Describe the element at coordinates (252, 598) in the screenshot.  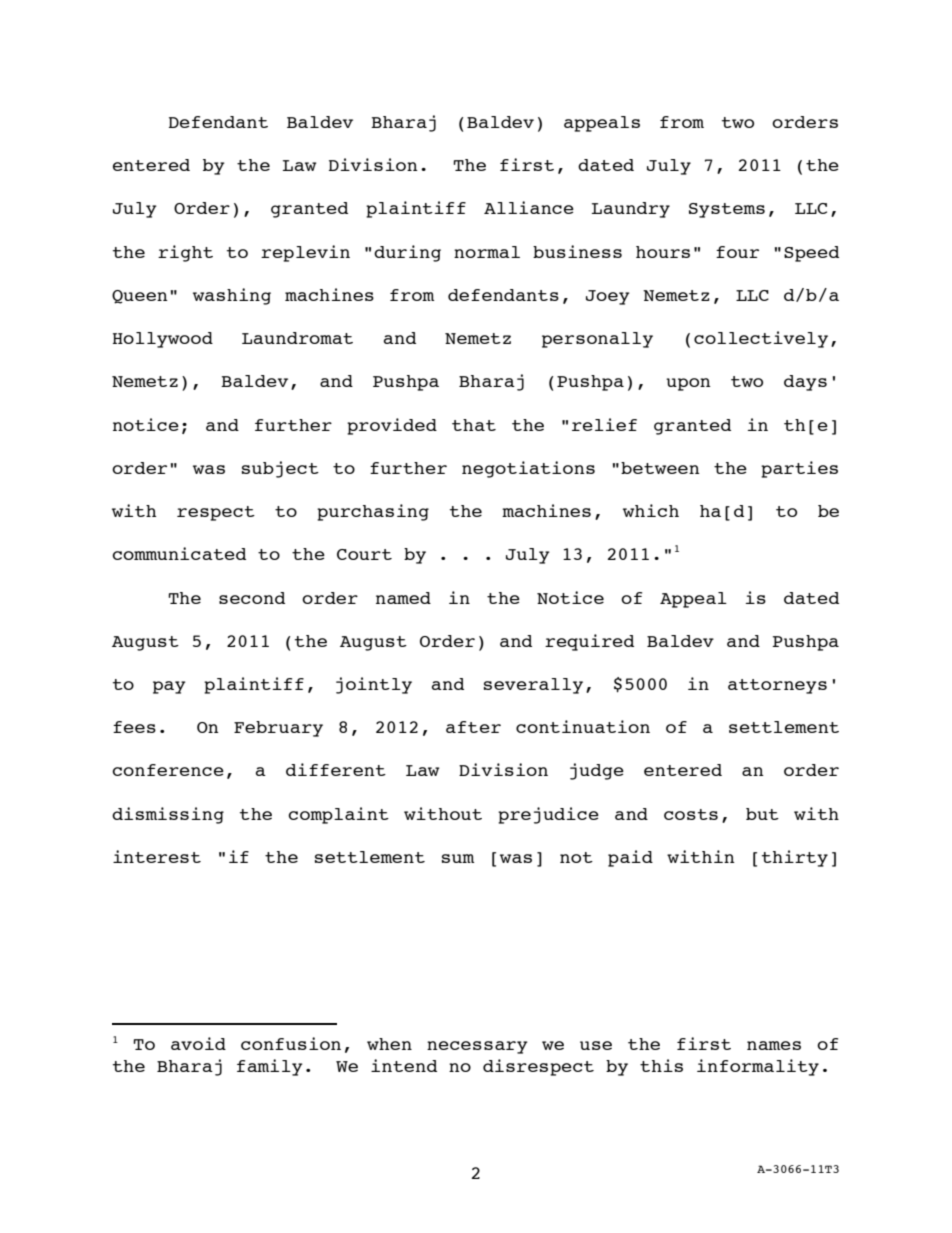
I see `second` at that location.
